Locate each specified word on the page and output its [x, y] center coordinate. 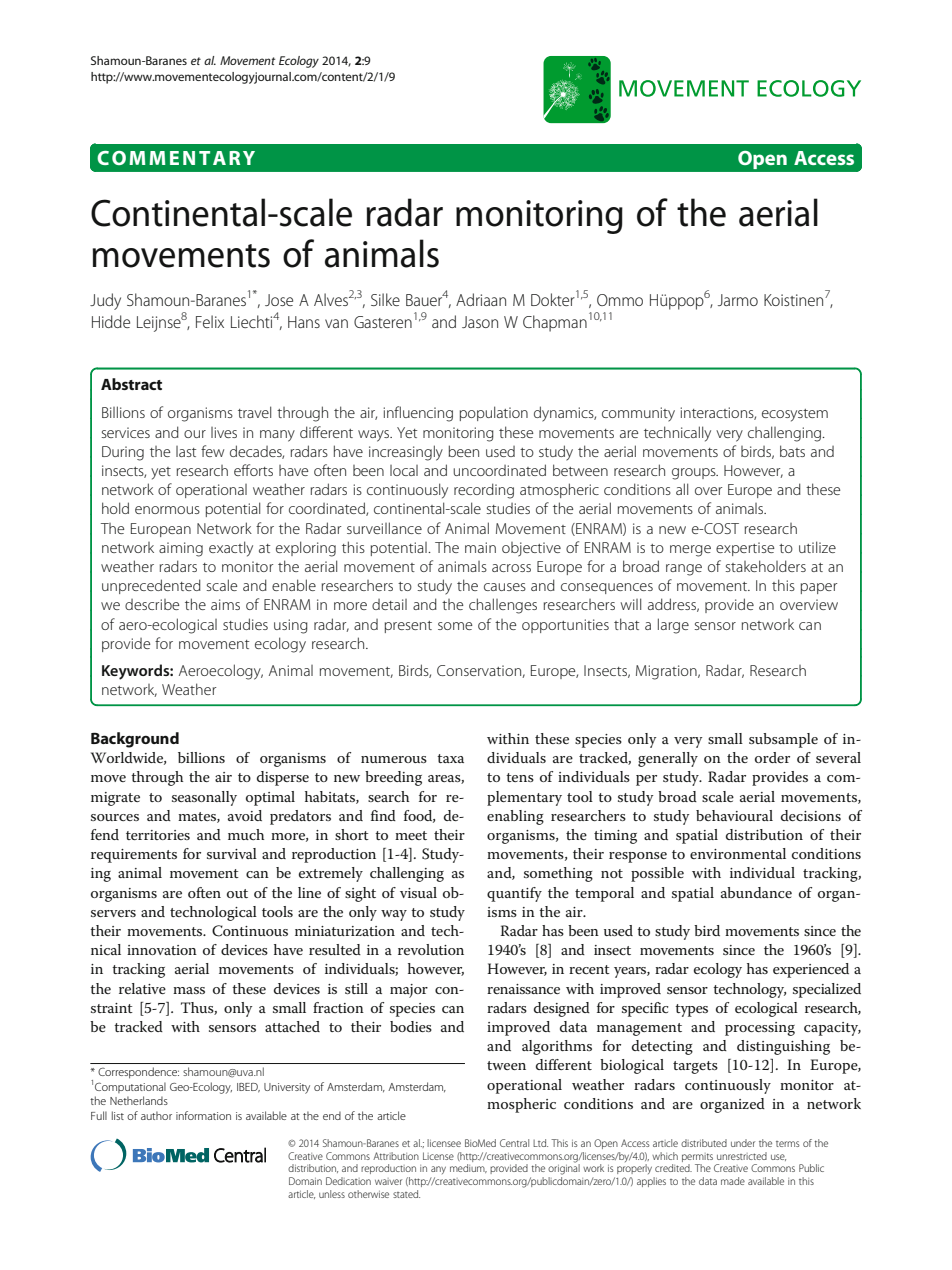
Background [135, 740]
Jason [480, 322]
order [772, 757]
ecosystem [795, 415]
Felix [210, 321]
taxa [450, 758]
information [203, 1115]
